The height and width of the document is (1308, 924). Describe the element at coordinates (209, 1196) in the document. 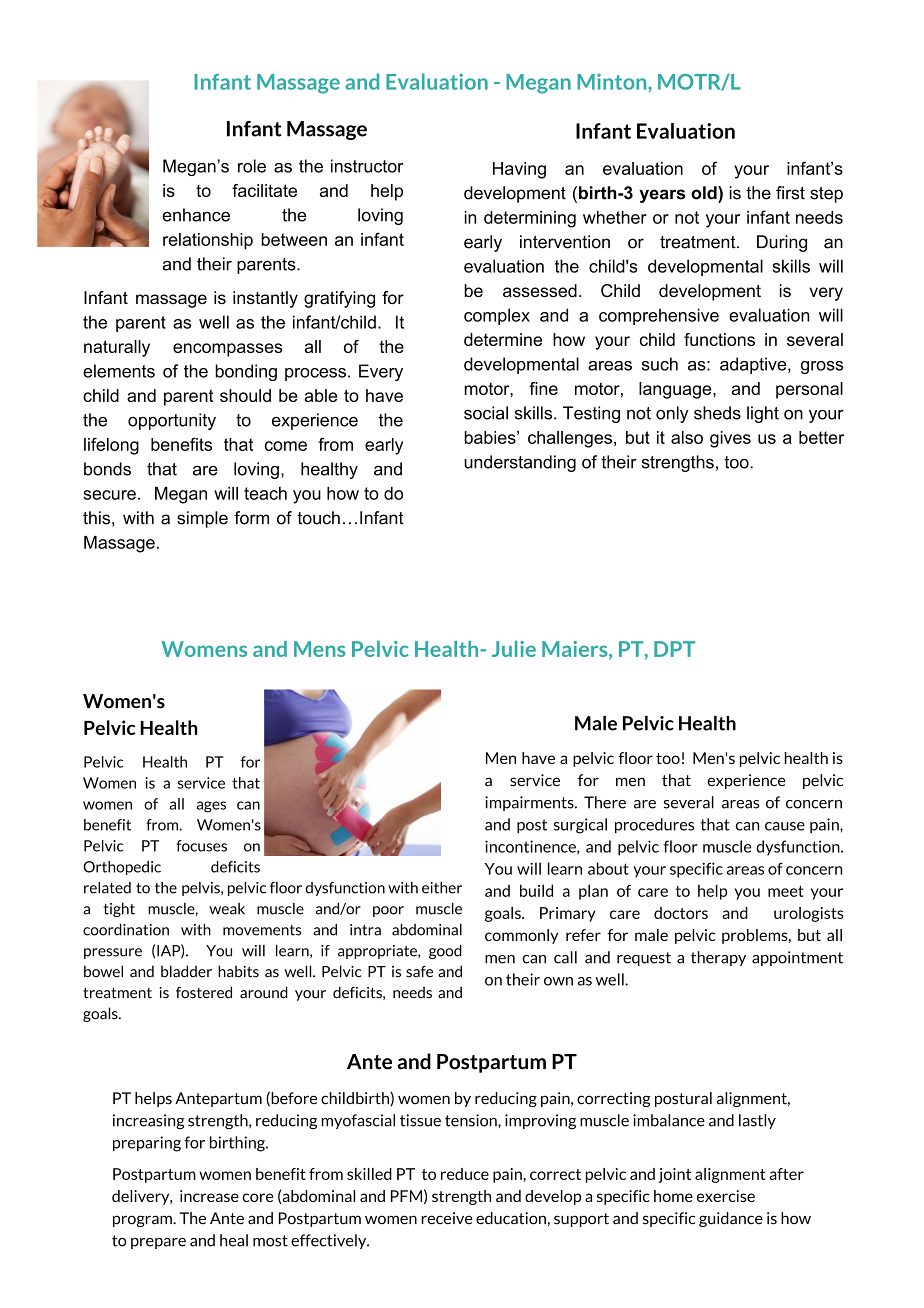

I see `increase` at that location.
